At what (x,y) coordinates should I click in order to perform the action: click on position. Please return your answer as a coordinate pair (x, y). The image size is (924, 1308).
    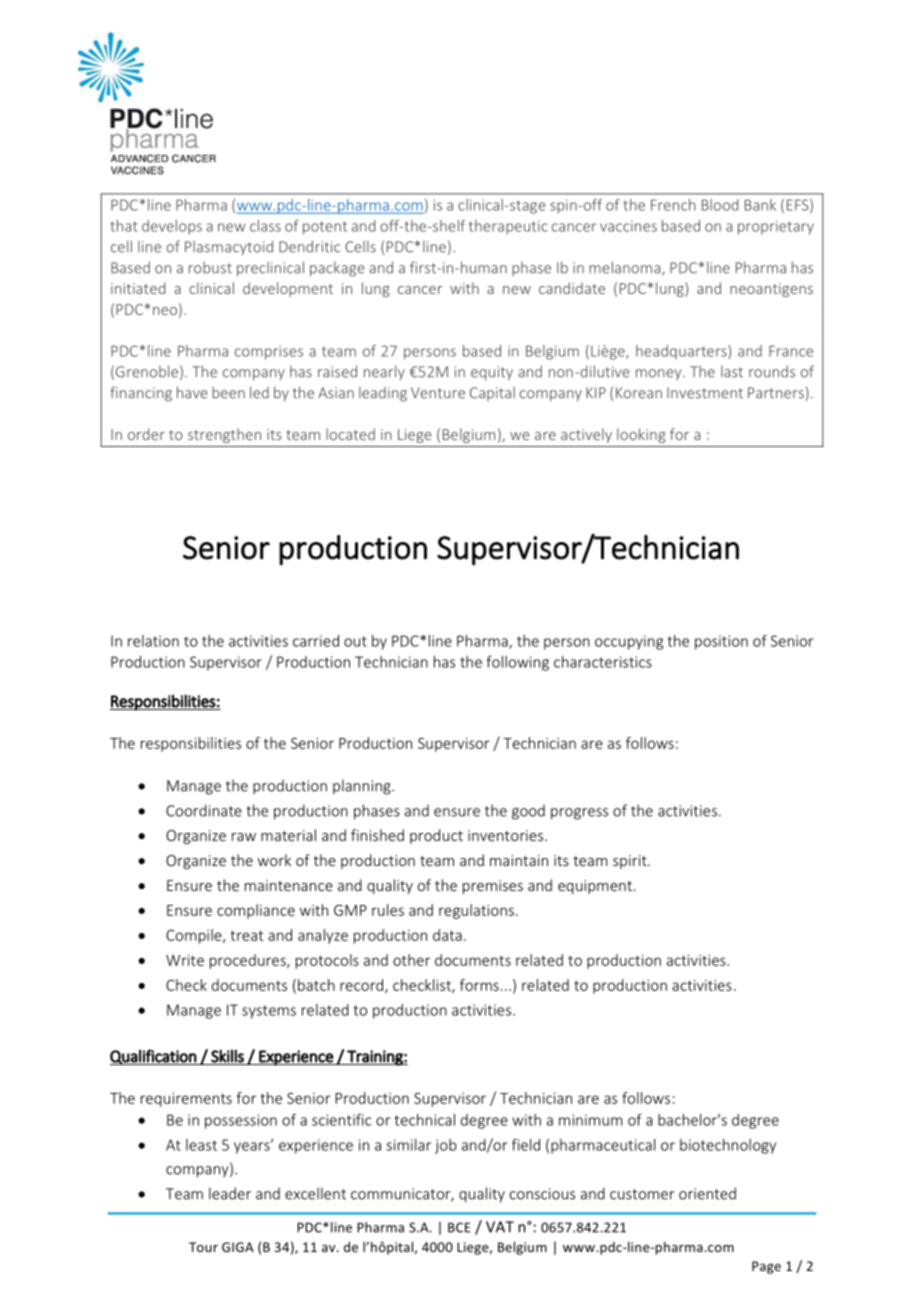
    Looking at the image, I should click on (721, 642).
